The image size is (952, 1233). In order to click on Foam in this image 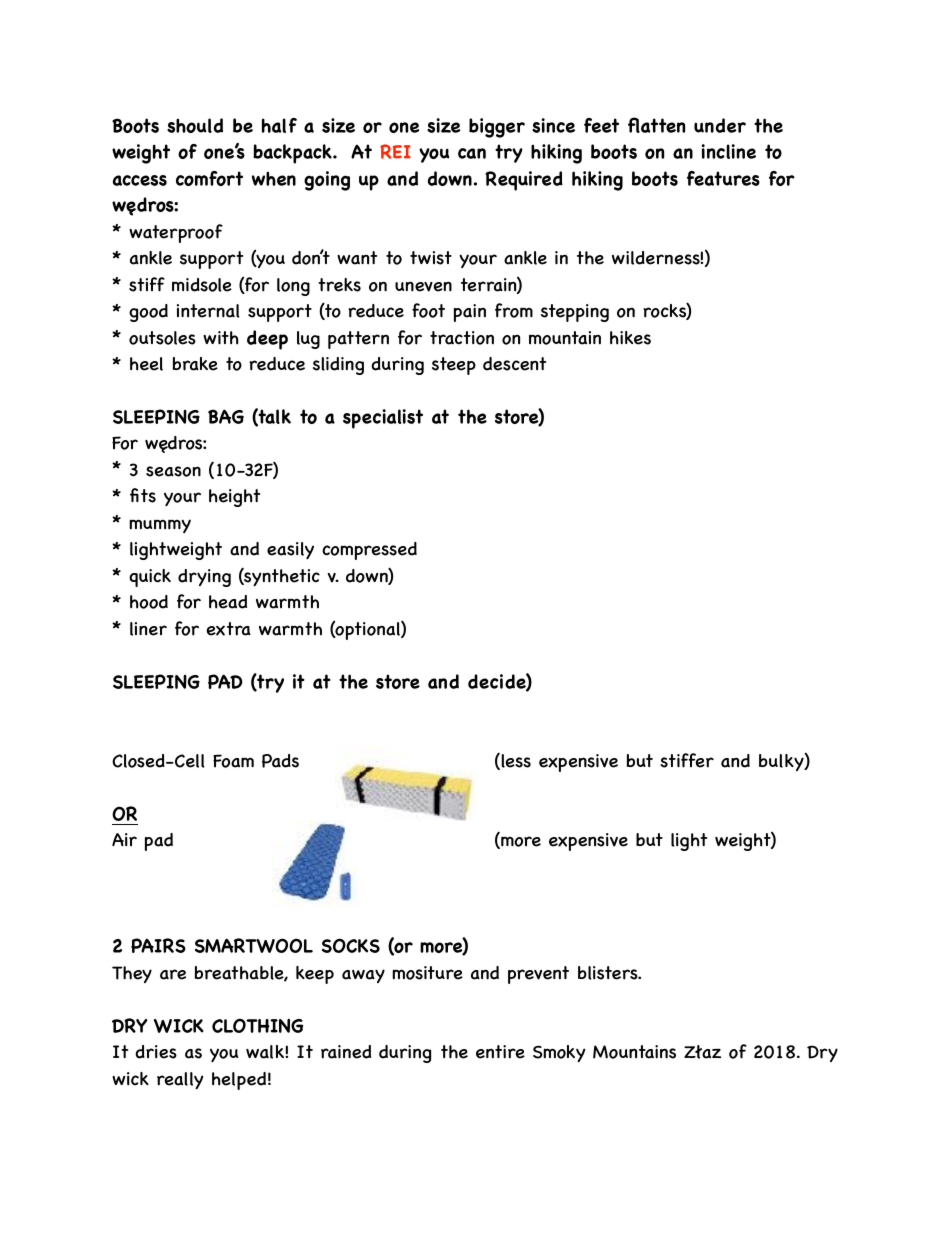, I will do `click(233, 761)`.
